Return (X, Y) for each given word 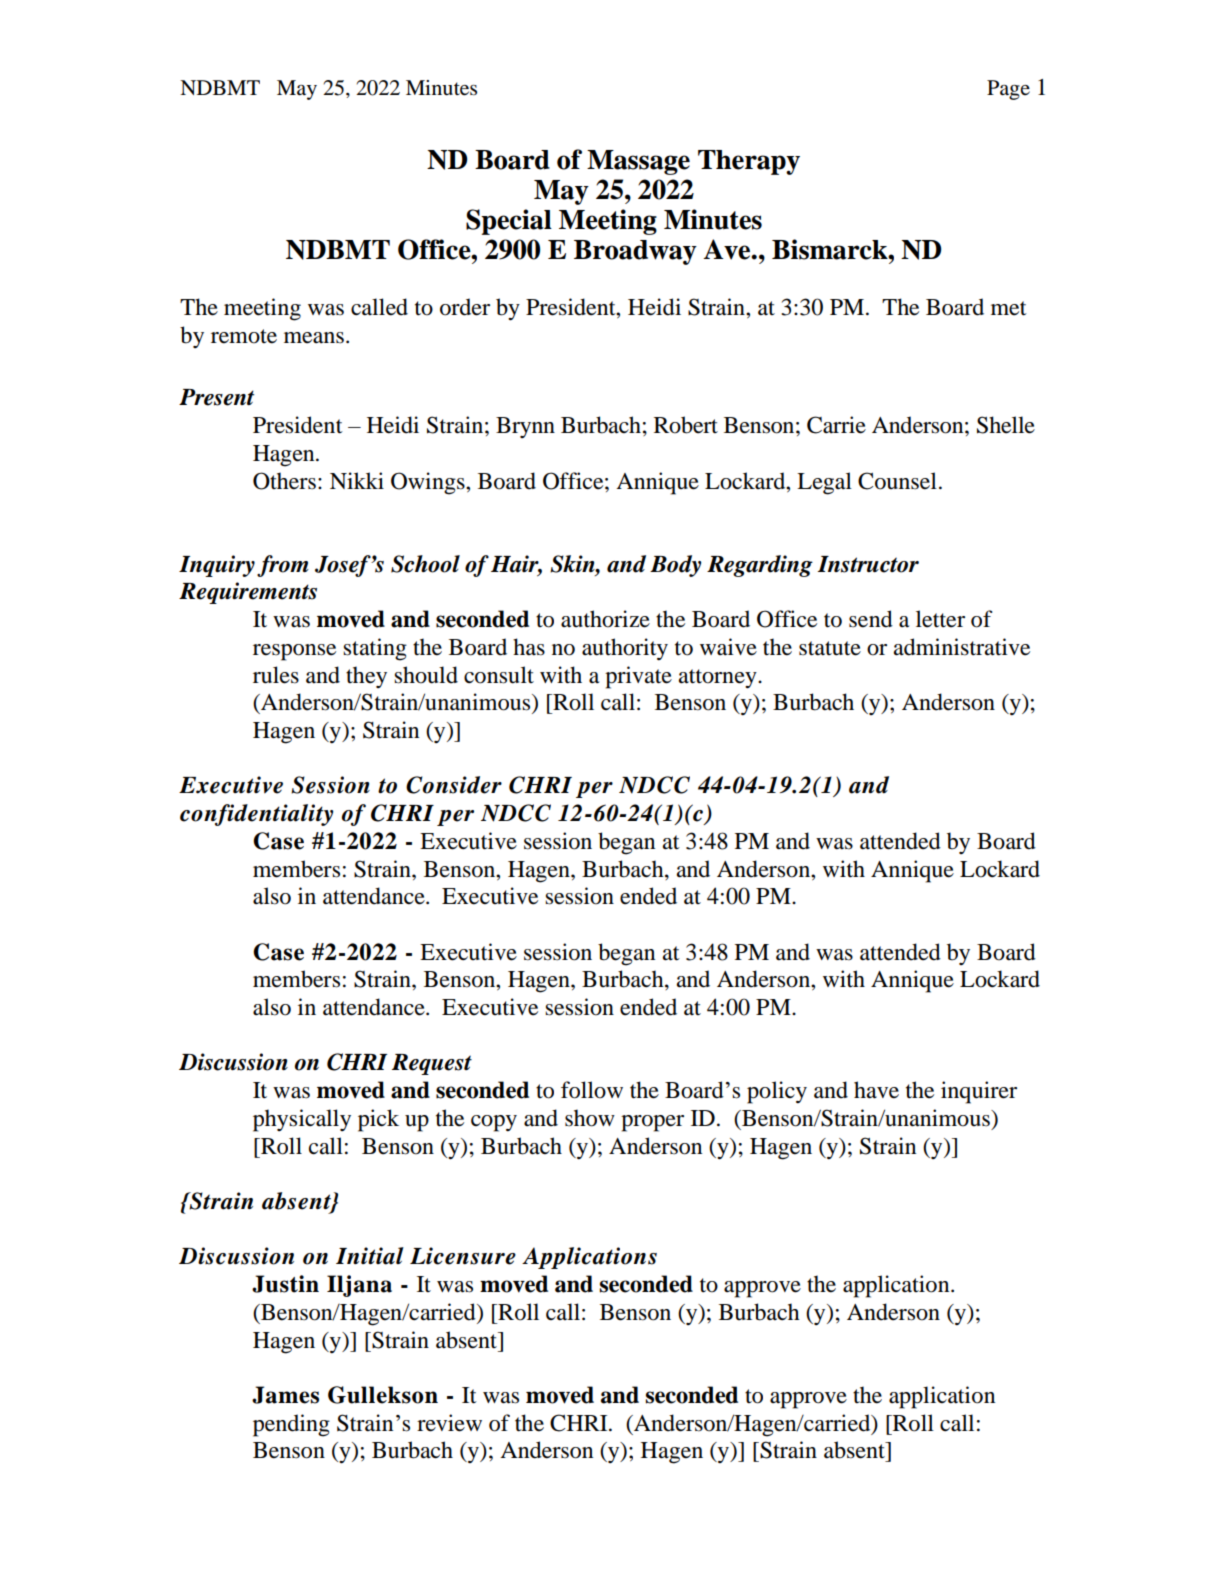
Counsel (897, 481)
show (590, 1118)
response (294, 652)
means (314, 338)
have (876, 1090)
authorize (605, 619)
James (285, 1395)
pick (378, 1120)
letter (940, 619)
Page (1008, 90)
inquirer (979, 1092)
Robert (686, 425)
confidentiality (256, 815)
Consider (454, 785)
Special (509, 222)
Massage (638, 162)
